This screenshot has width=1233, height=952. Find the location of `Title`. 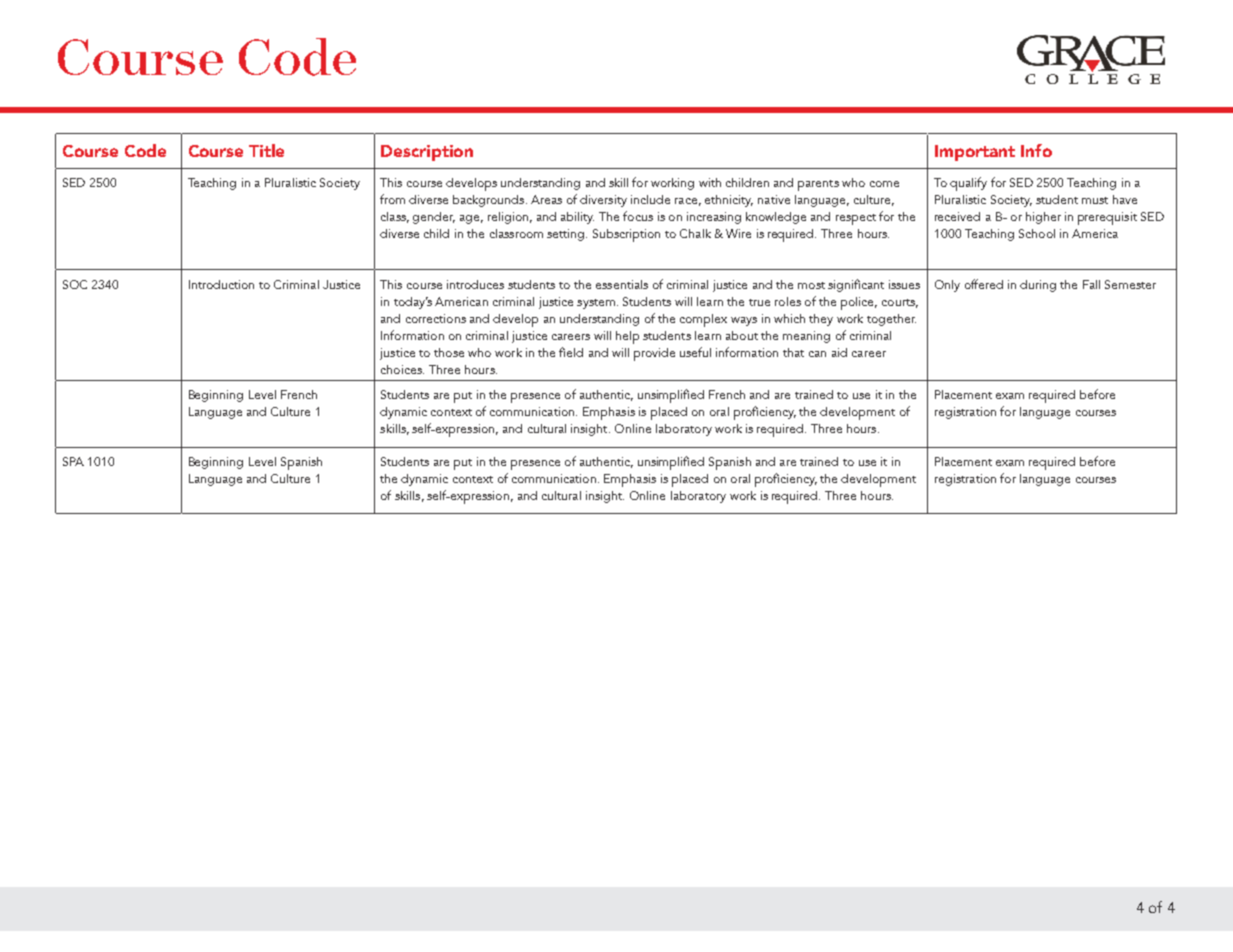

Title is located at coordinates (266, 150).
